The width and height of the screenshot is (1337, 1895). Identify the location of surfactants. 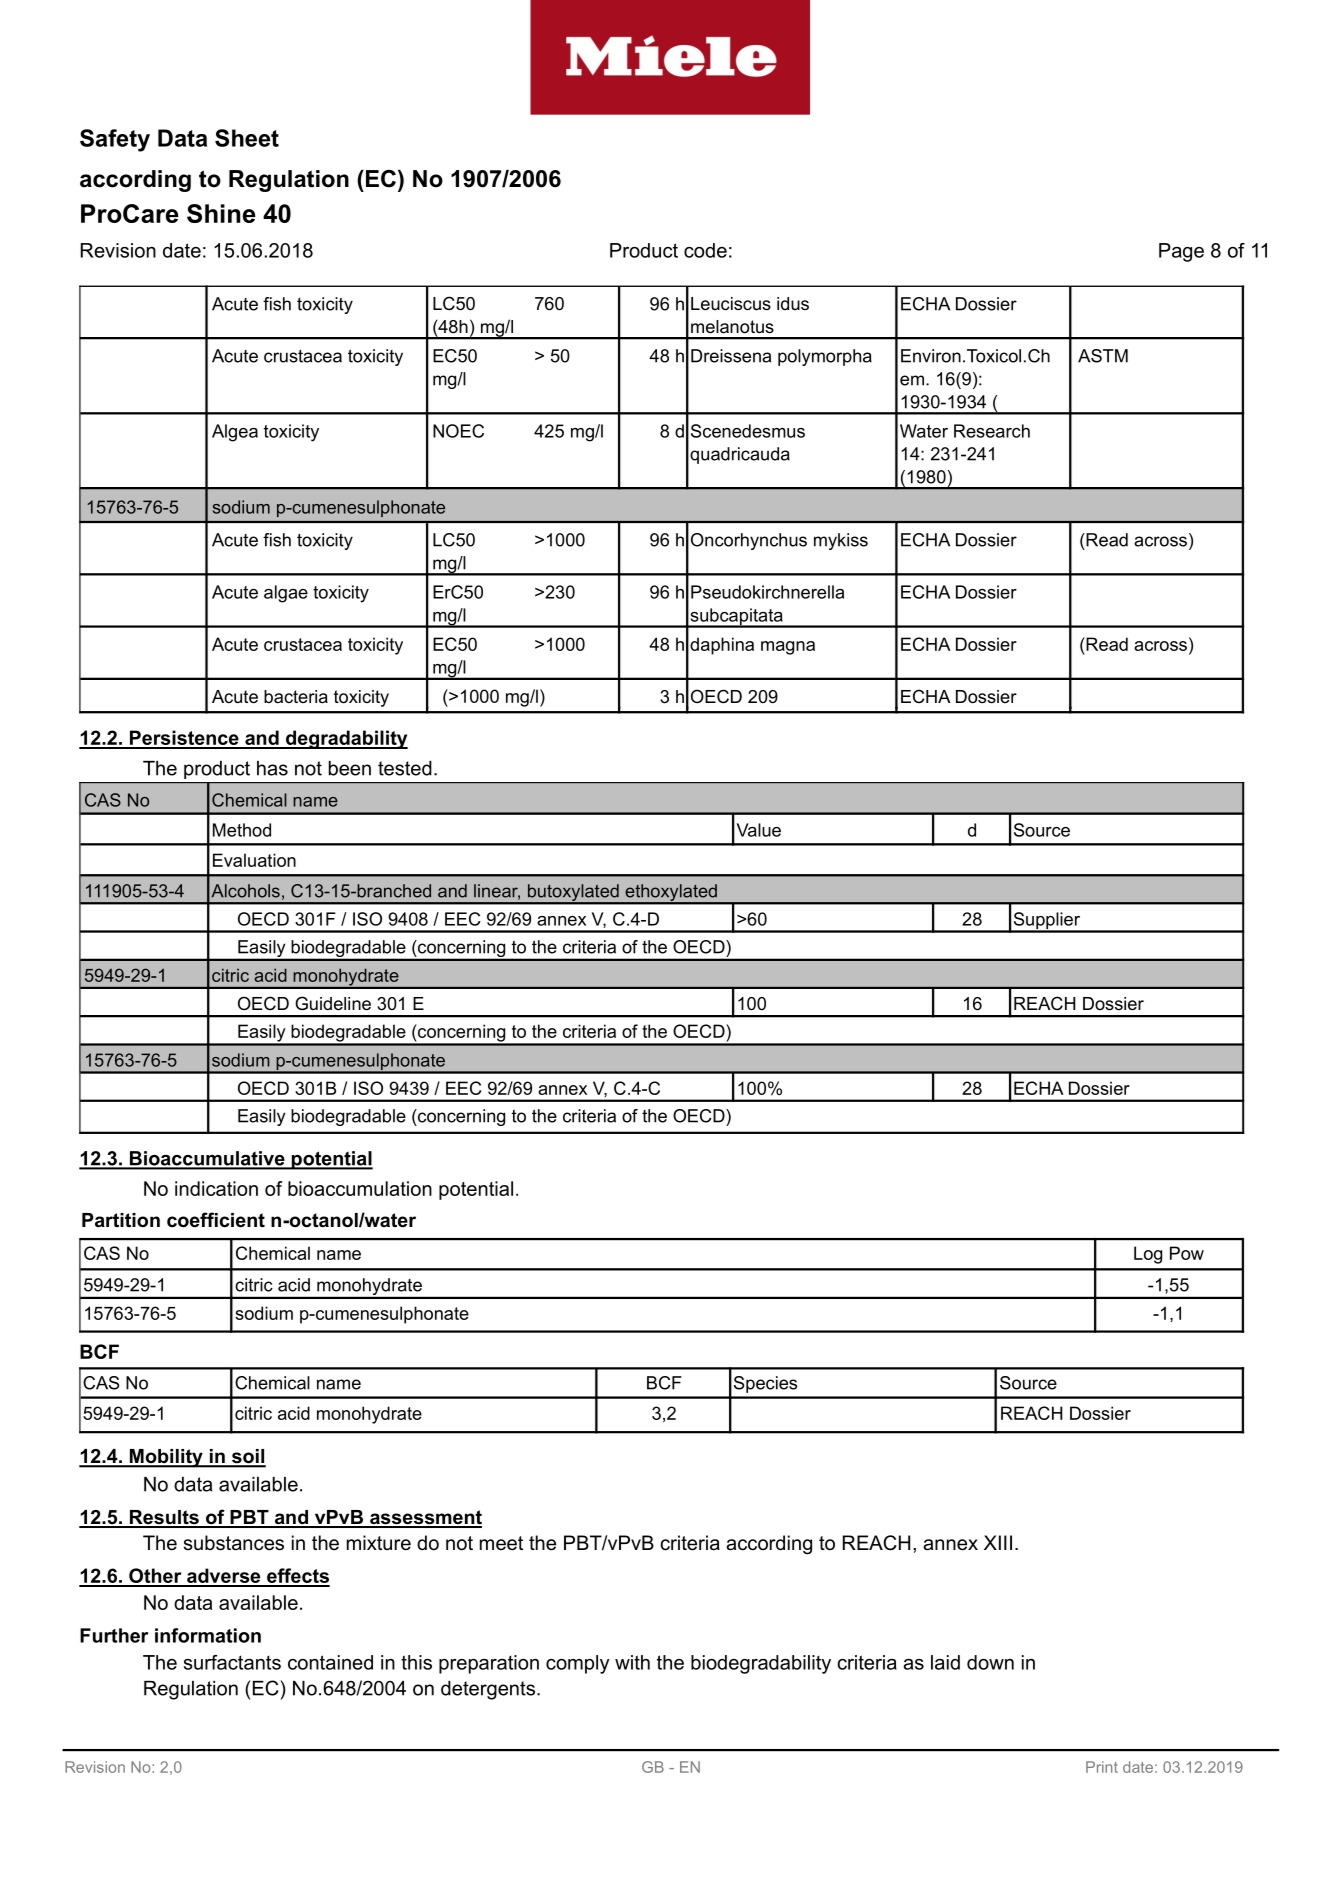
(232, 1662).
